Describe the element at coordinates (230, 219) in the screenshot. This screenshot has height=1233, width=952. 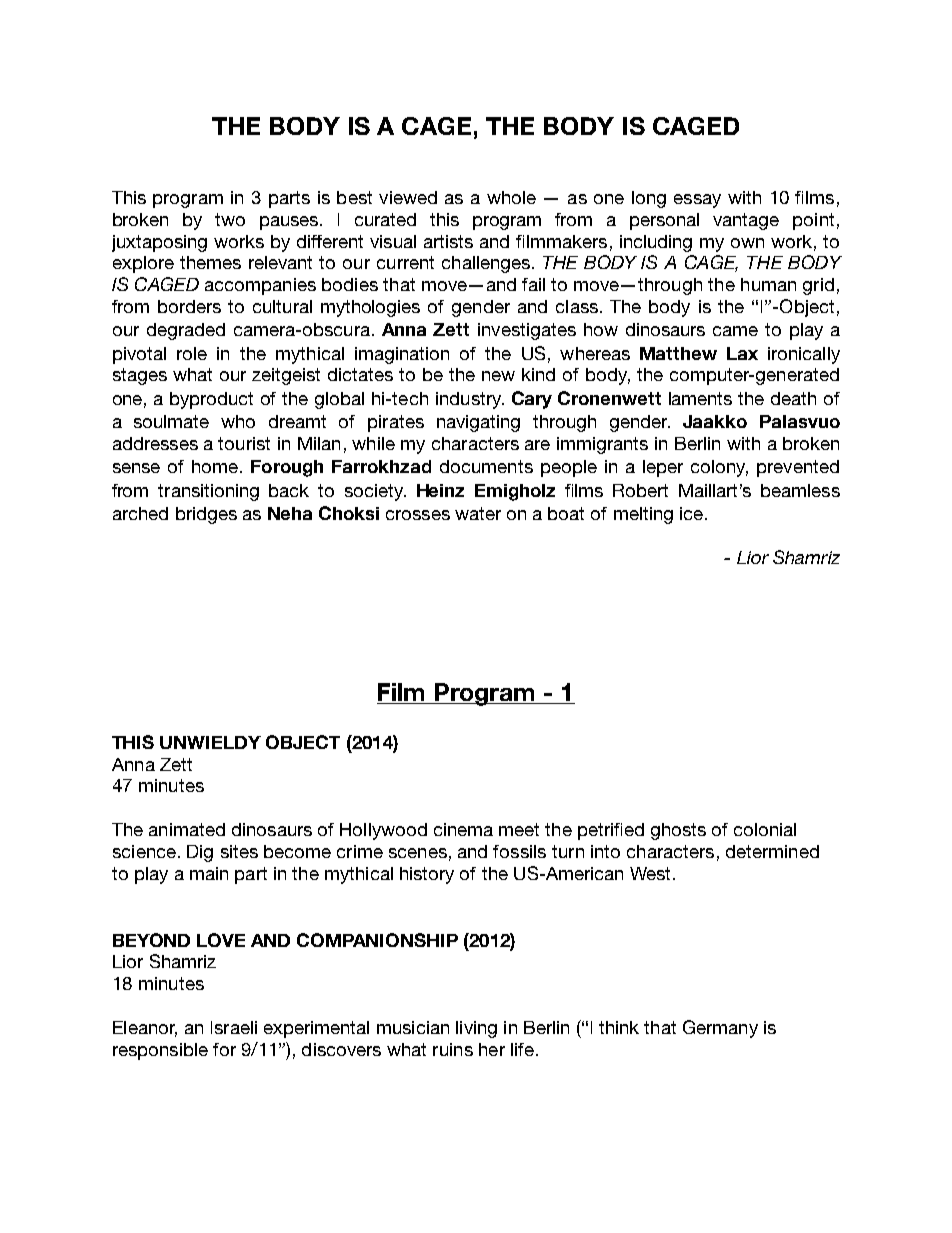
I see `two` at that location.
